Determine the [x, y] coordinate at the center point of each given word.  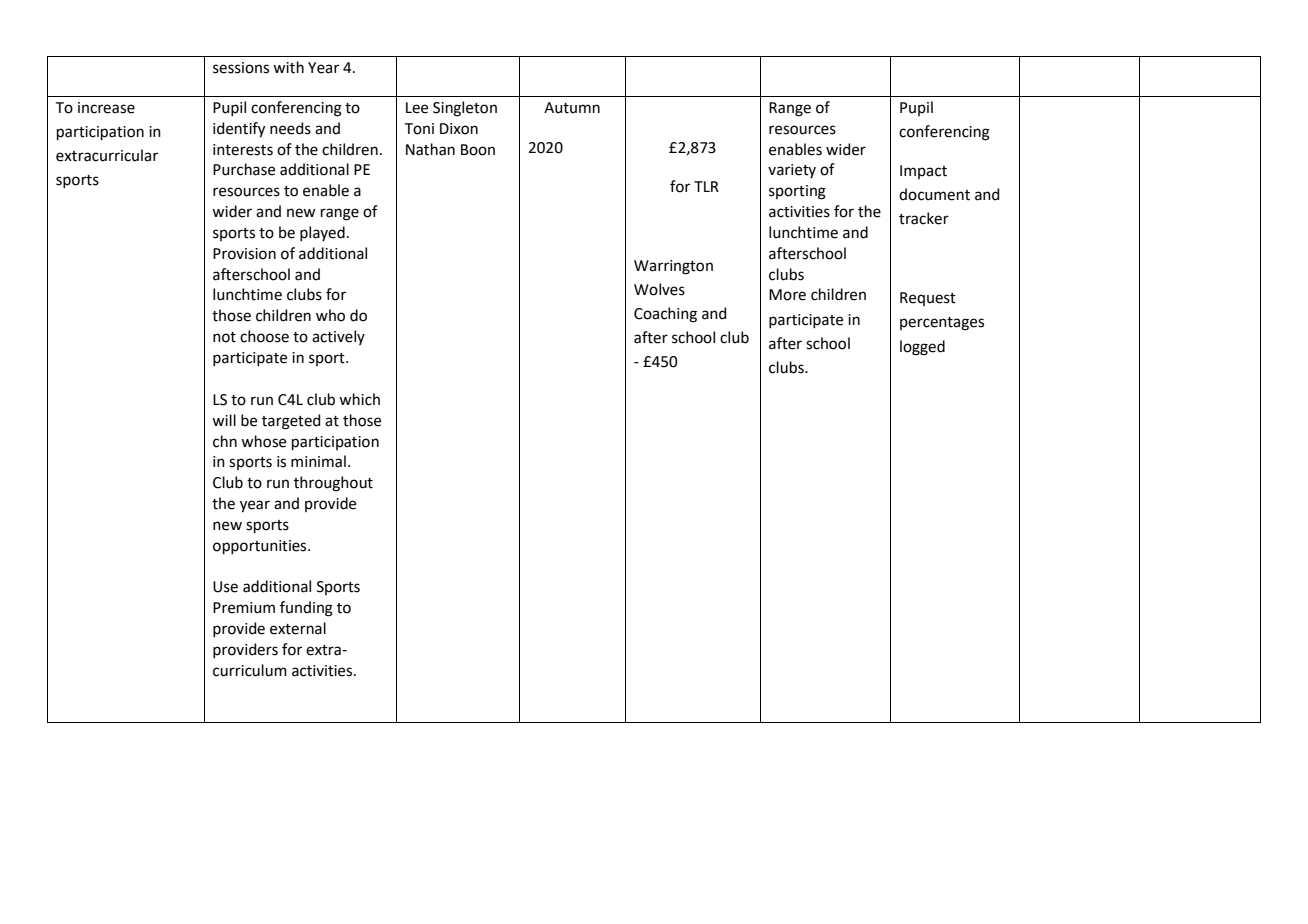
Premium [244, 608]
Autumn [572, 108]
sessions [241, 68]
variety [792, 171]
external [298, 628]
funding [306, 609]
